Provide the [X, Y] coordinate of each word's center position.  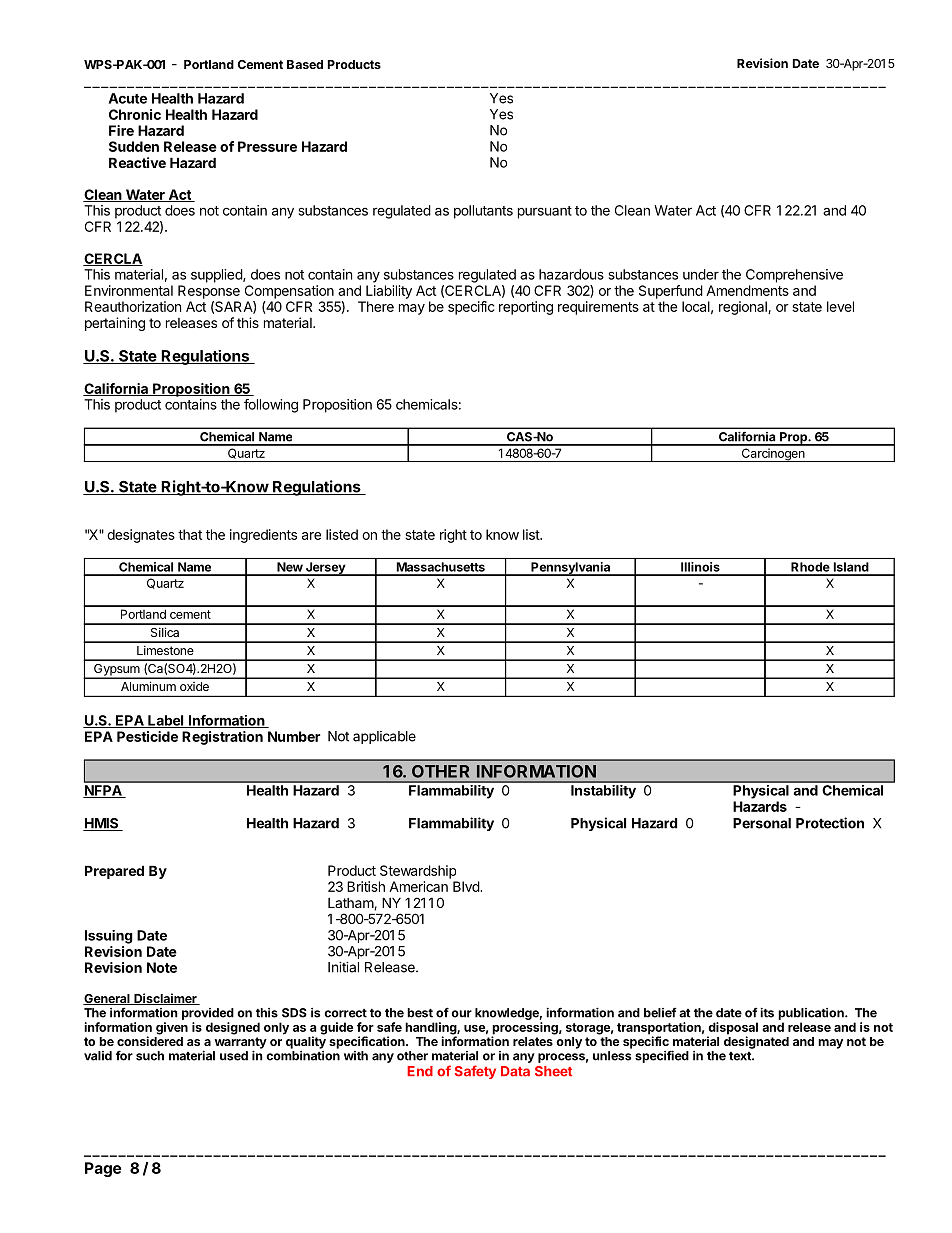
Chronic [135, 114]
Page [103, 1169]
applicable [384, 737]
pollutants [483, 212]
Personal [762, 823]
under [701, 274]
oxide [194, 686]
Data [515, 1071]
